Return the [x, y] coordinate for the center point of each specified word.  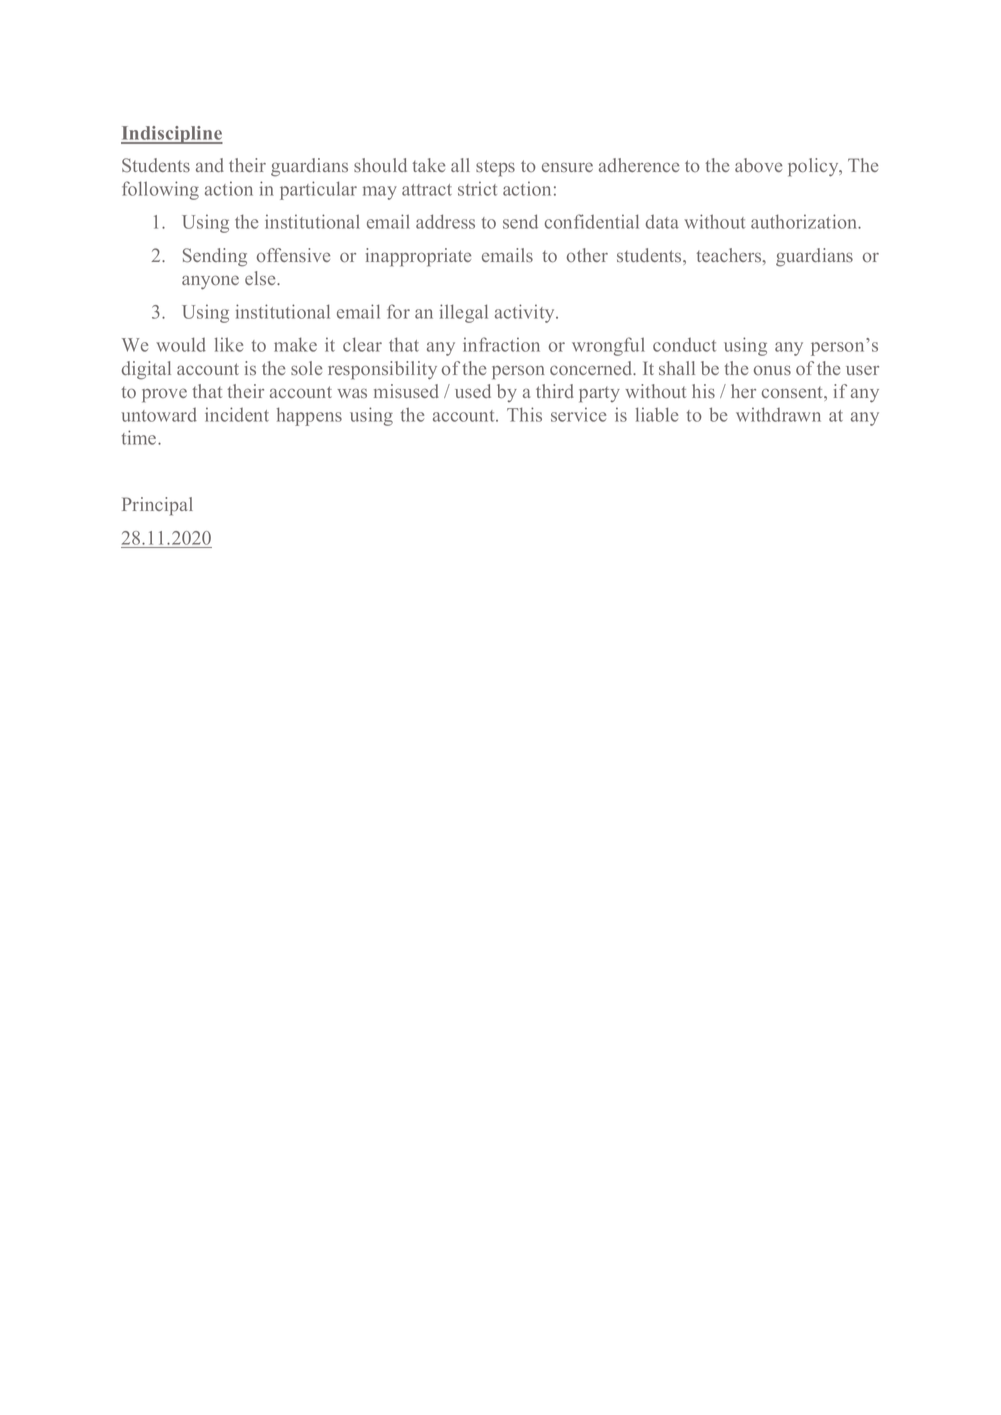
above [758, 165]
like [229, 344]
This [524, 414]
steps [495, 168]
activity [526, 313]
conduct [684, 345]
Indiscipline [172, 135]
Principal [157, 506]
